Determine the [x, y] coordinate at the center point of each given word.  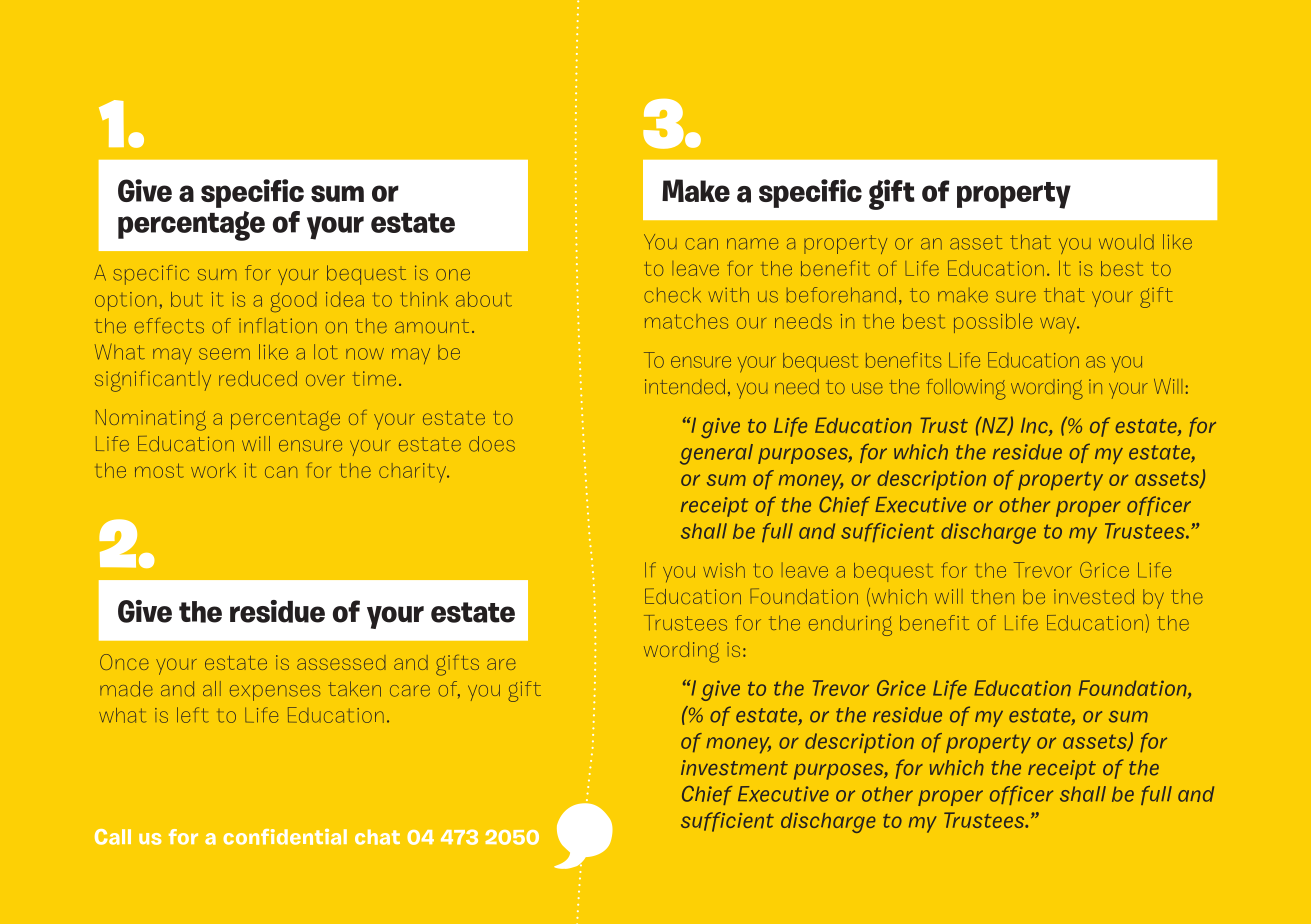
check [672, 295]
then [992, 596]
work [213, 470]
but [187, 299]
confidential [285, 837]
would [1126, 242]
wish [724, 570]
